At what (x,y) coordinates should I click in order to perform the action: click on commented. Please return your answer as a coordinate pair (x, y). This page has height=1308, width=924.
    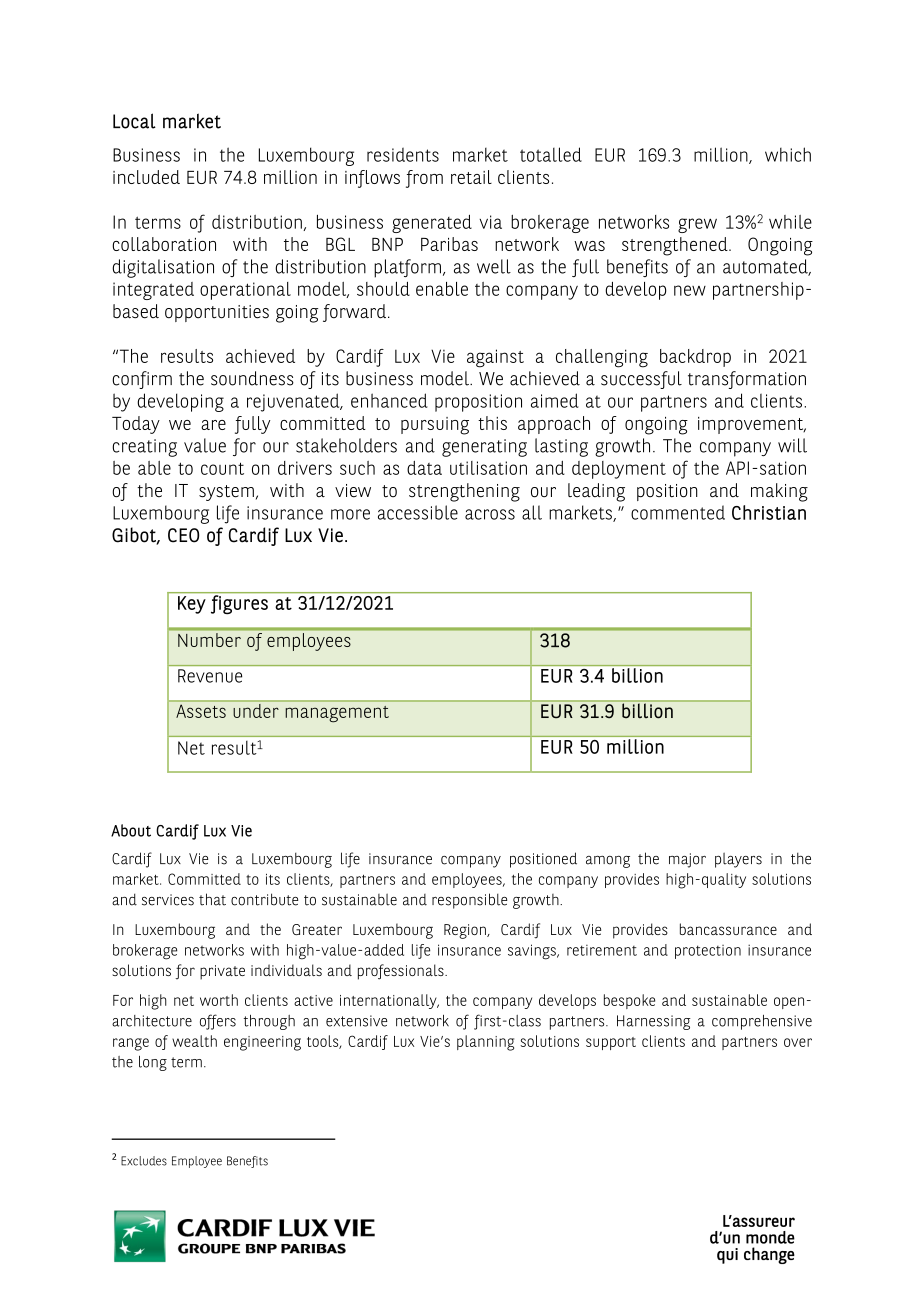
    Looking at the image, I should click on (678, 512).
